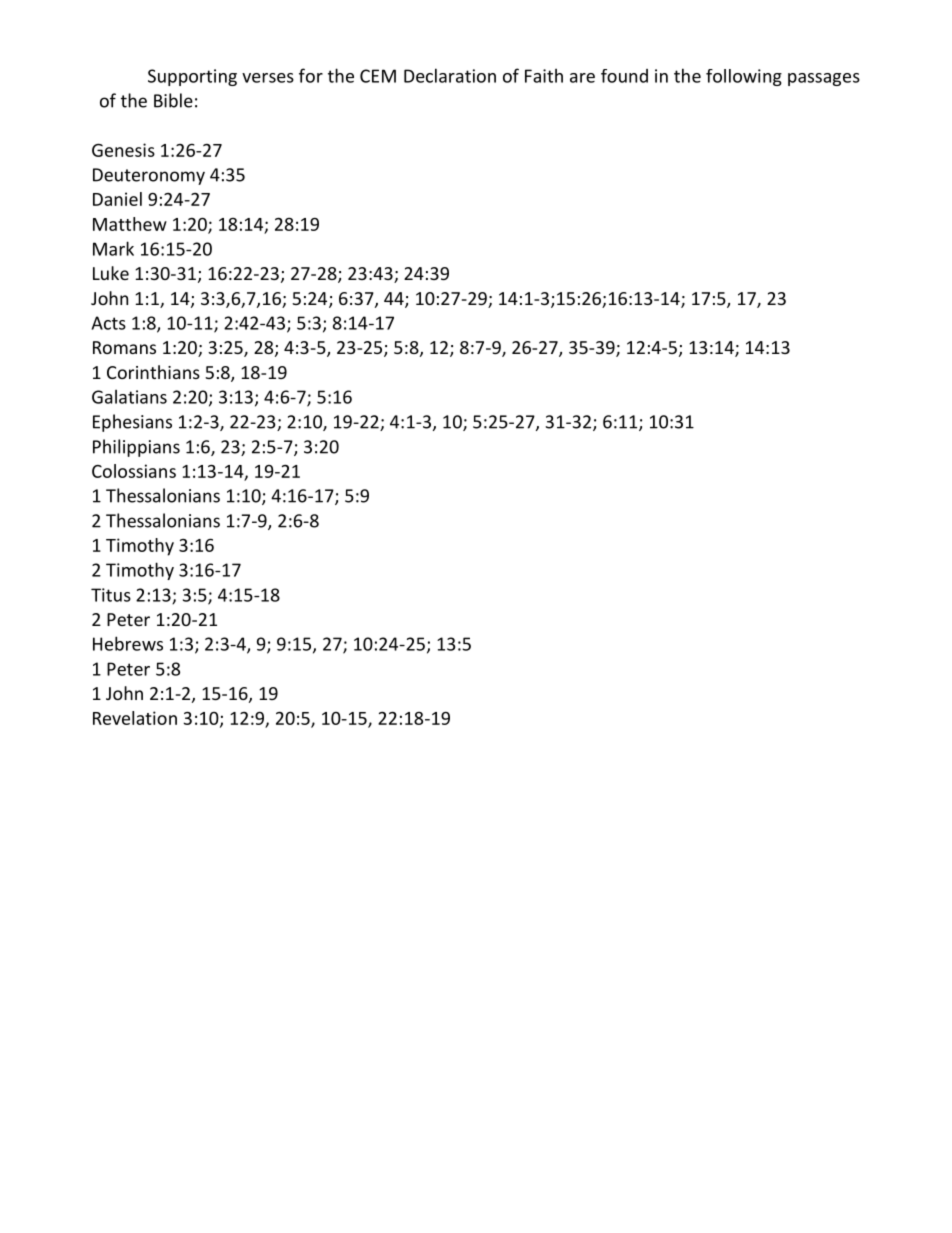 Image resolution: width=952 pixels, height=1233 pixels. Describe the element at coordinates (135, 718) in the image. I see `Revelation` at that location.
